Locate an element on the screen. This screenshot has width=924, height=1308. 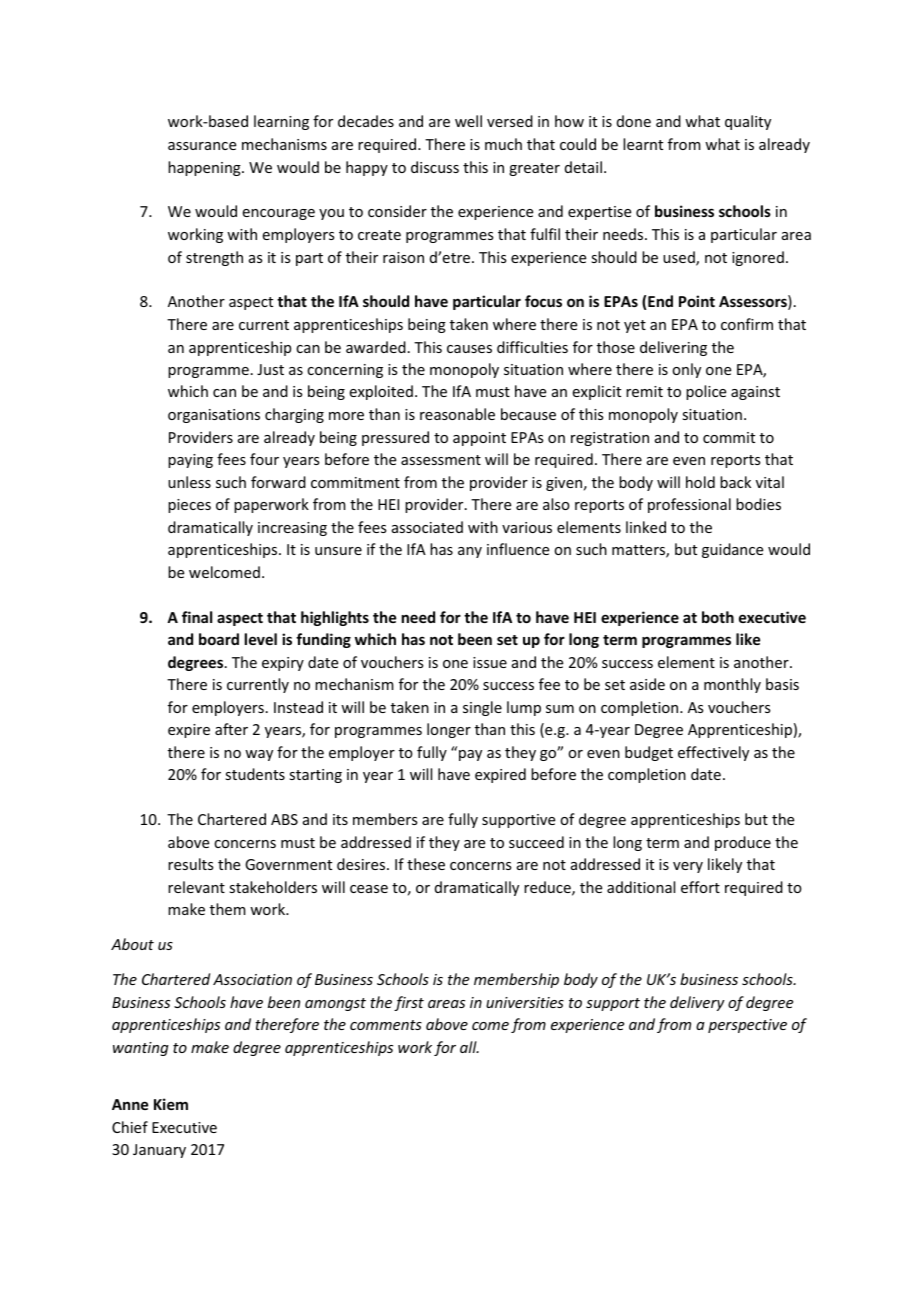
board is located at coordinates (219, 639).
